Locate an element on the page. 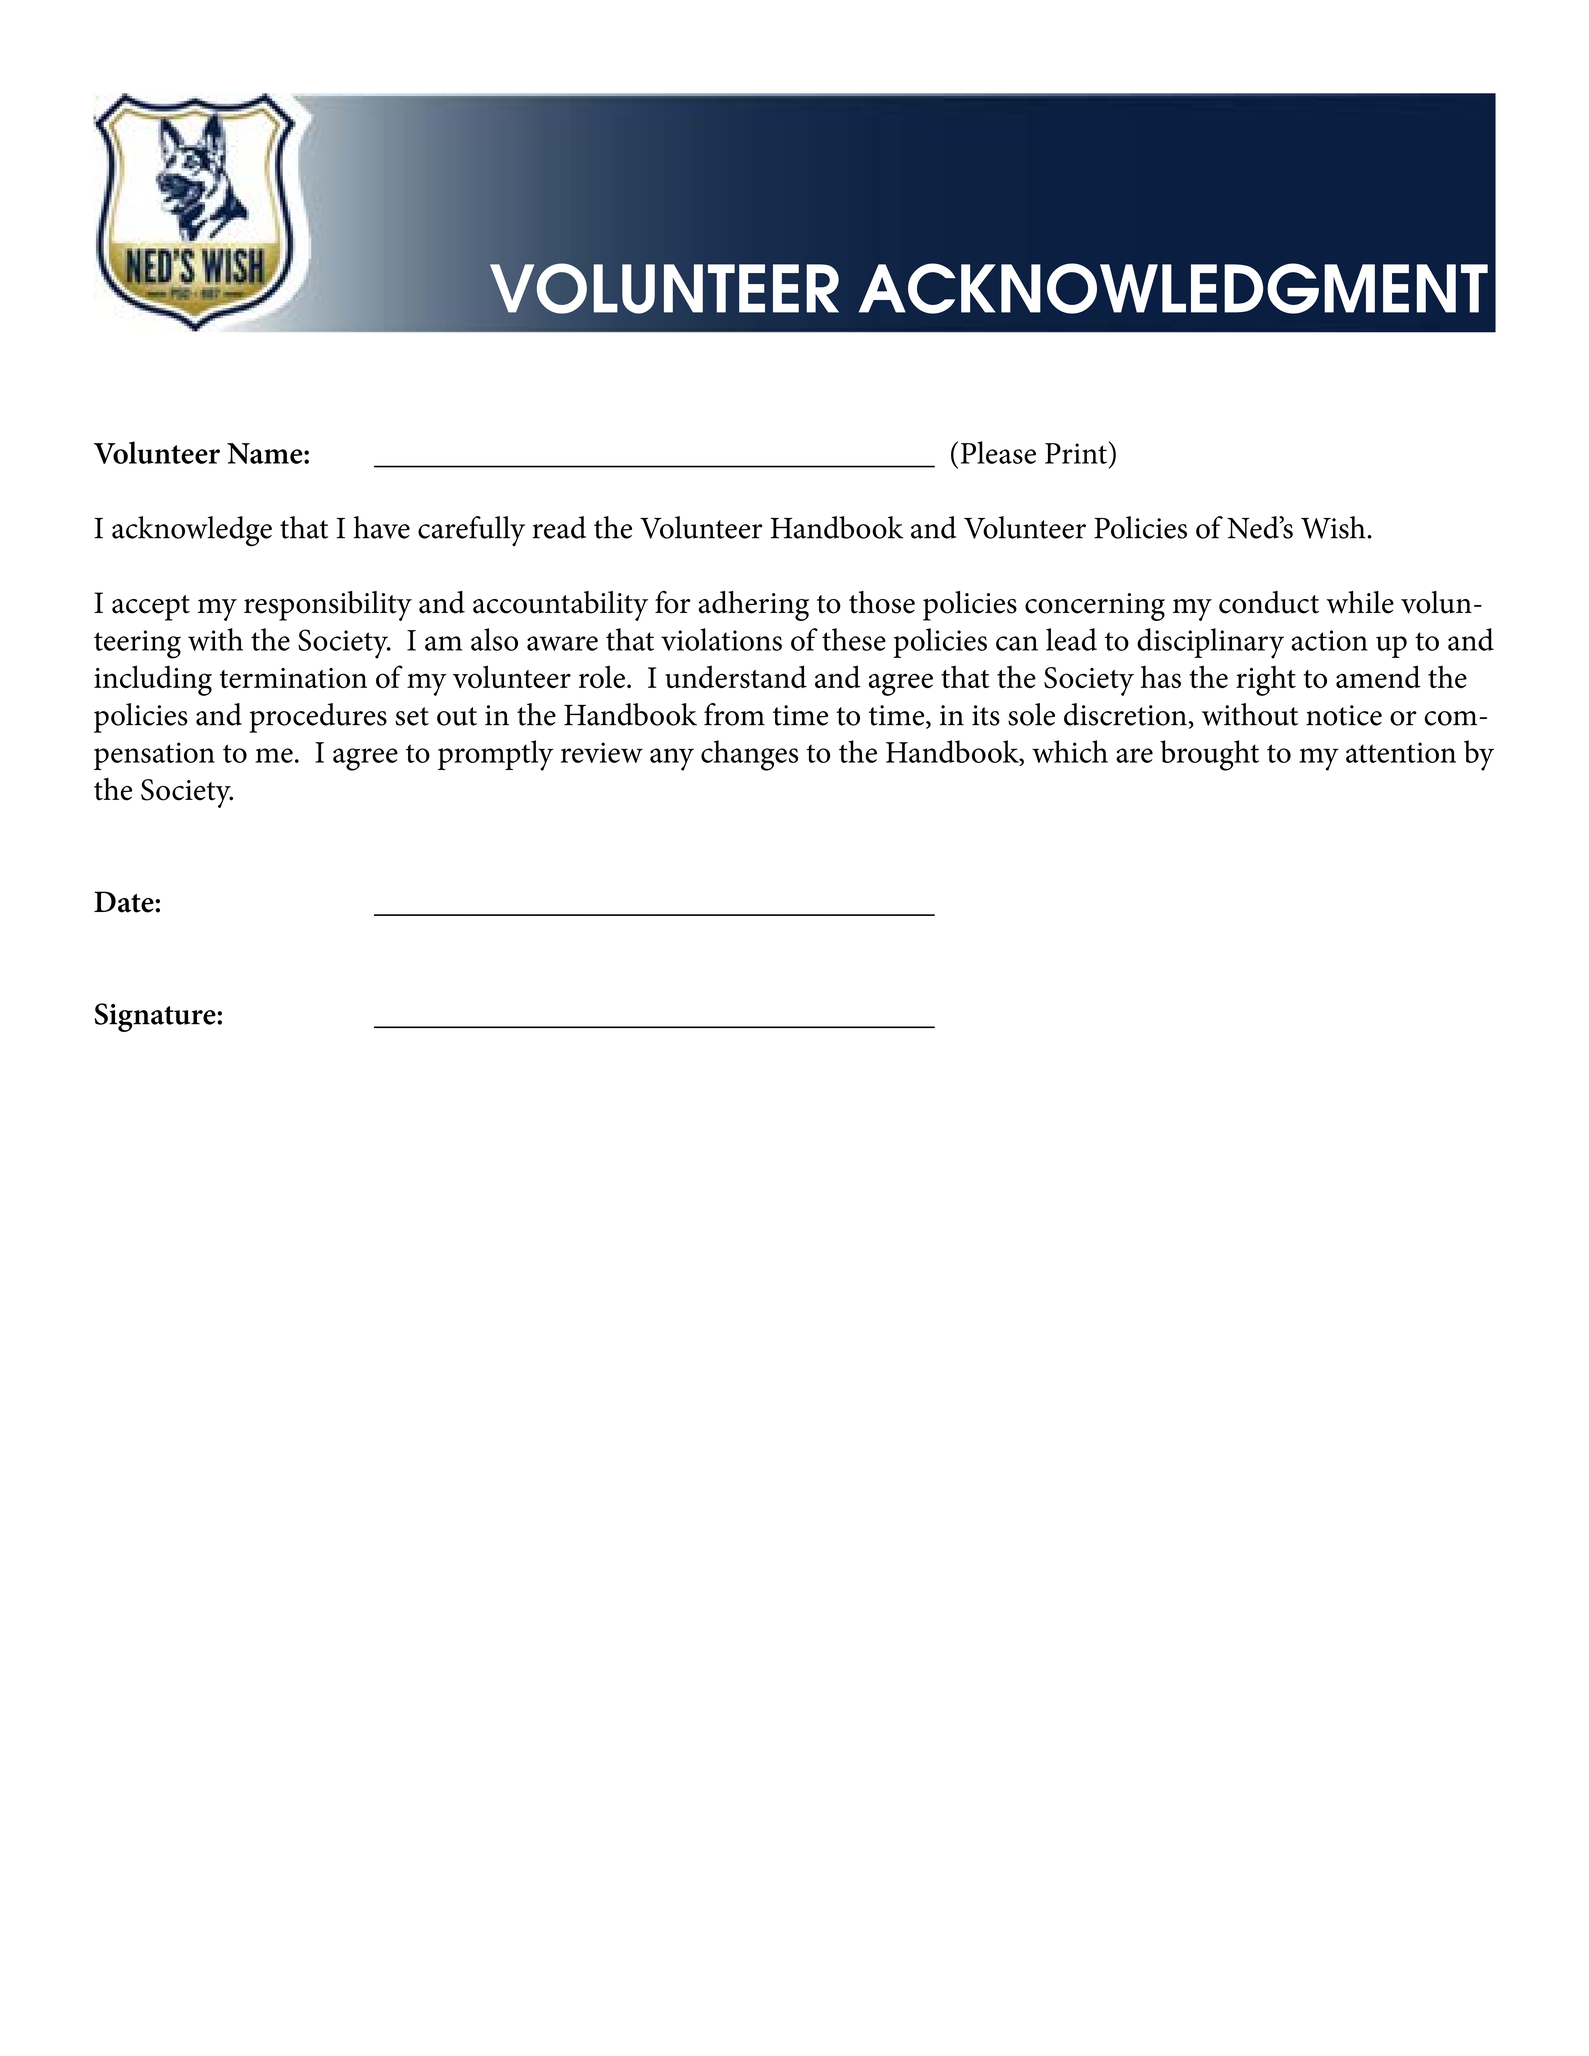  termination is located at coordinates (293, 678).
